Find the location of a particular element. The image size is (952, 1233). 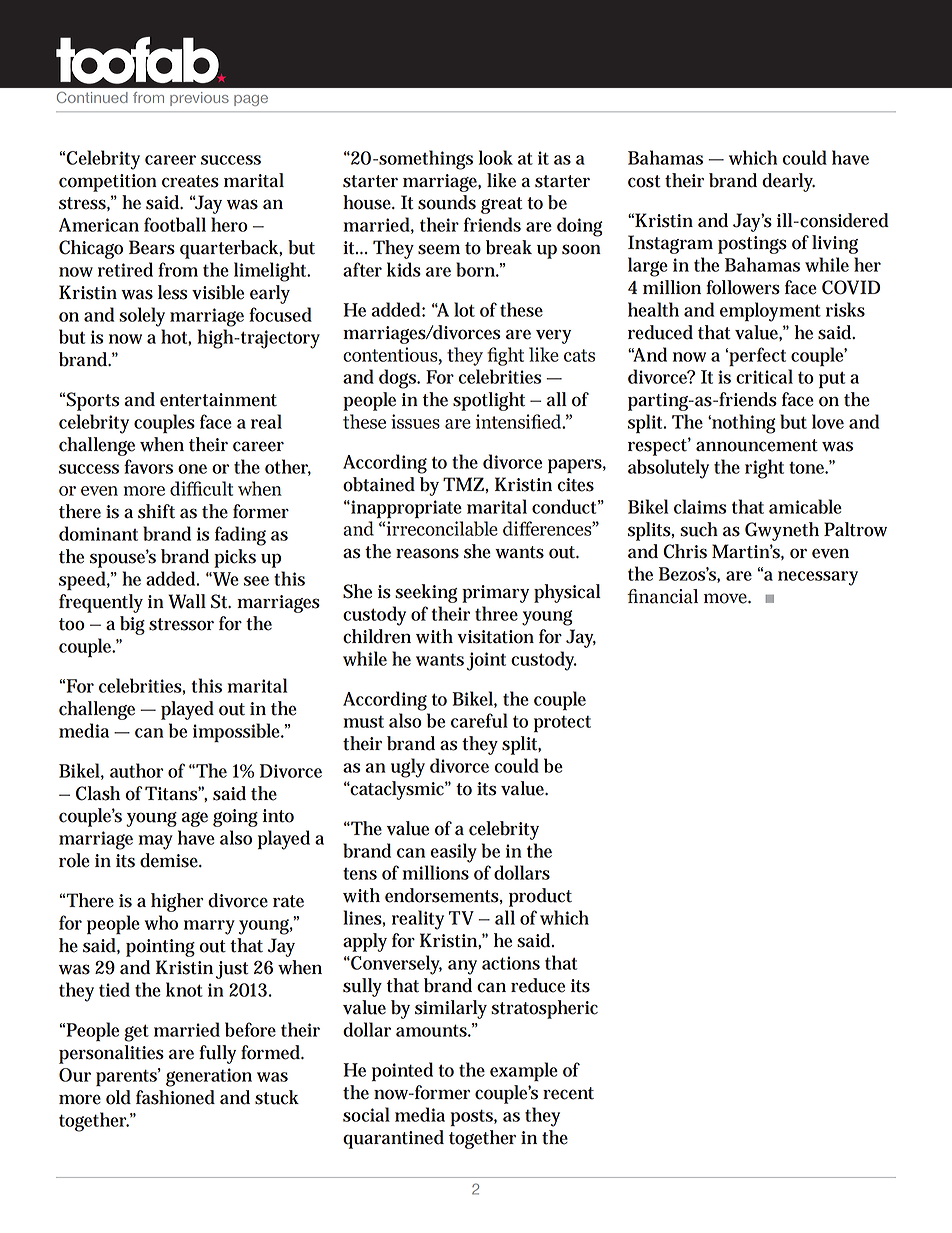

critical is located at coordinates (764, 376).
